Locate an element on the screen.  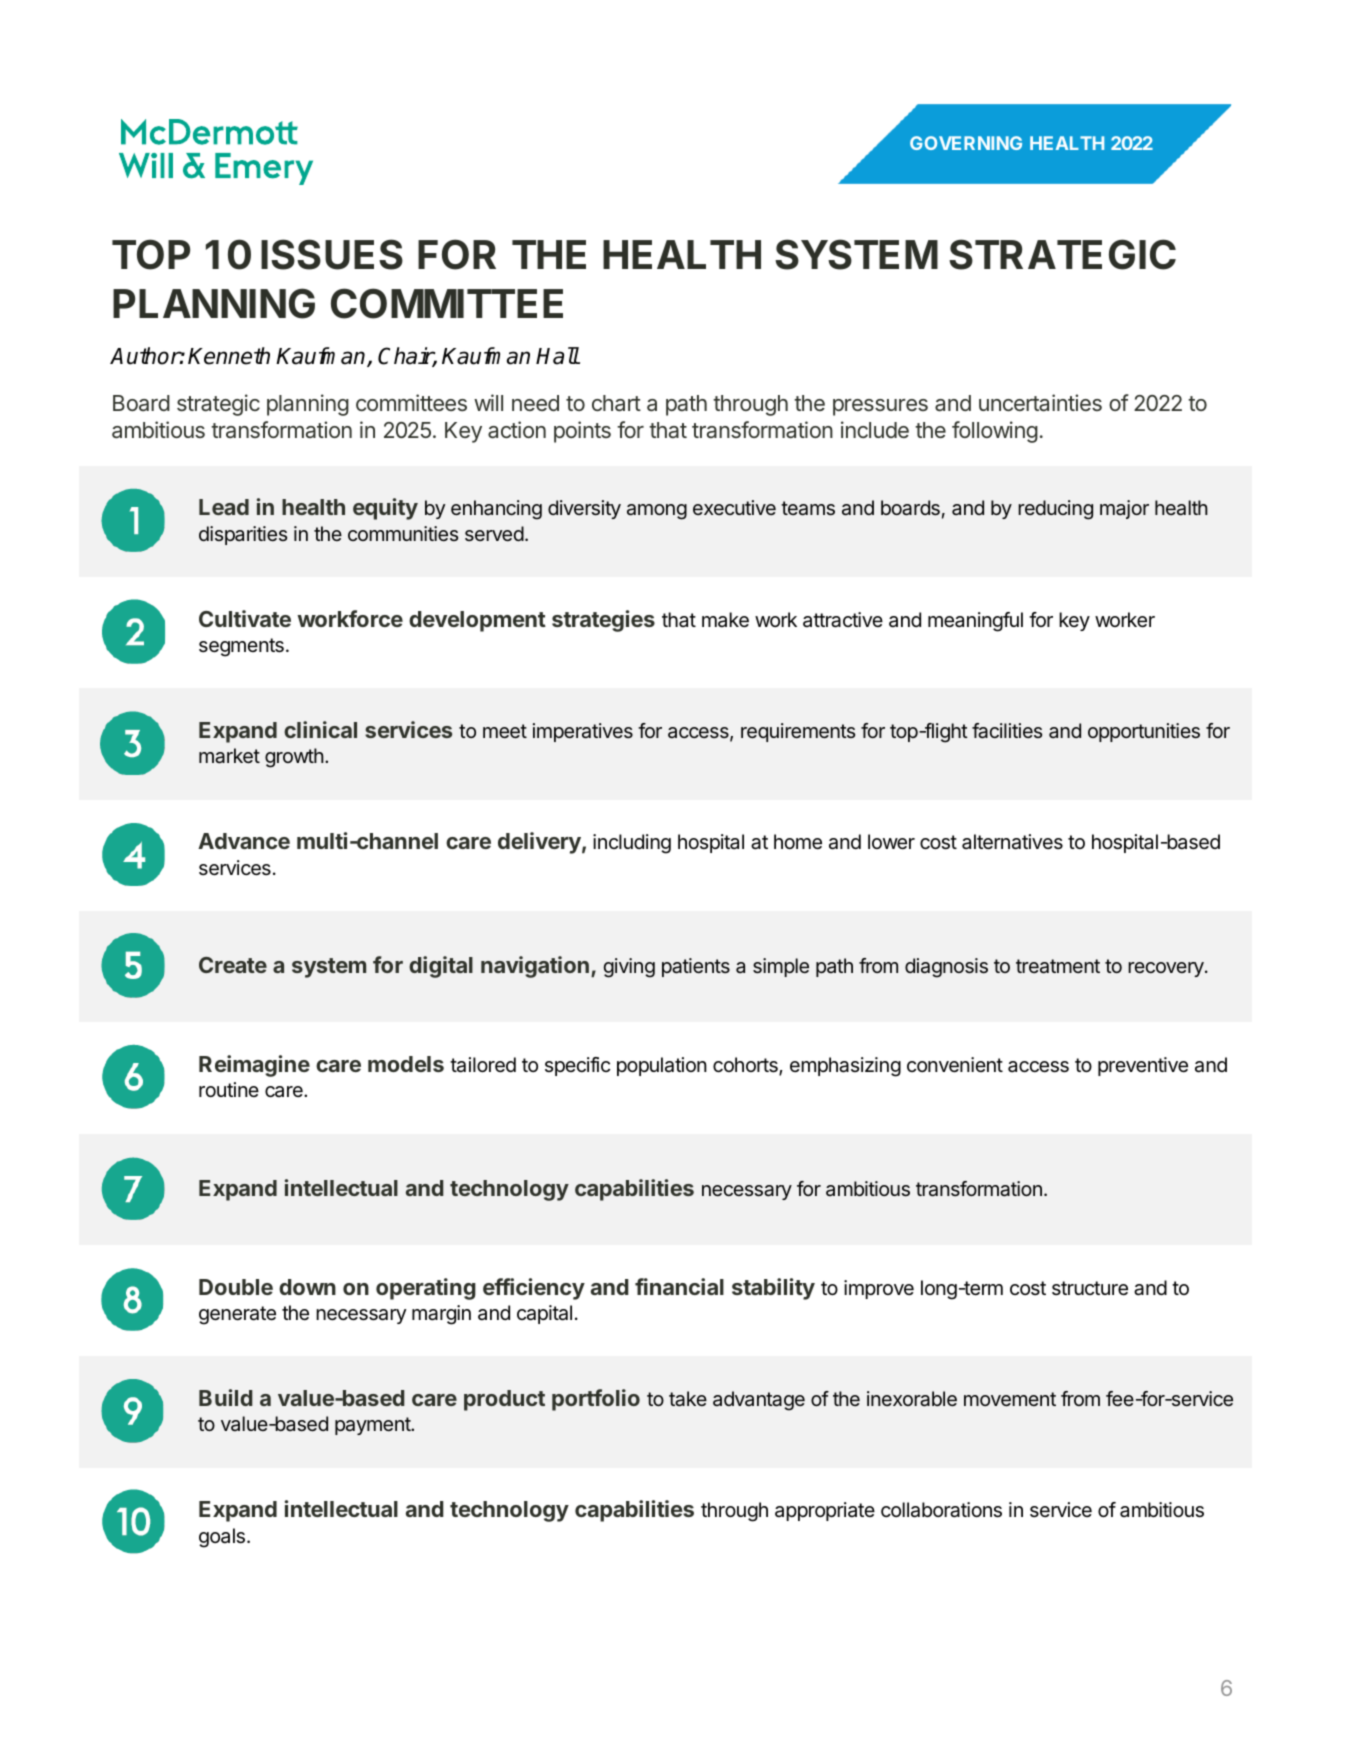
meaningful is located at coordinates (975, 622).
